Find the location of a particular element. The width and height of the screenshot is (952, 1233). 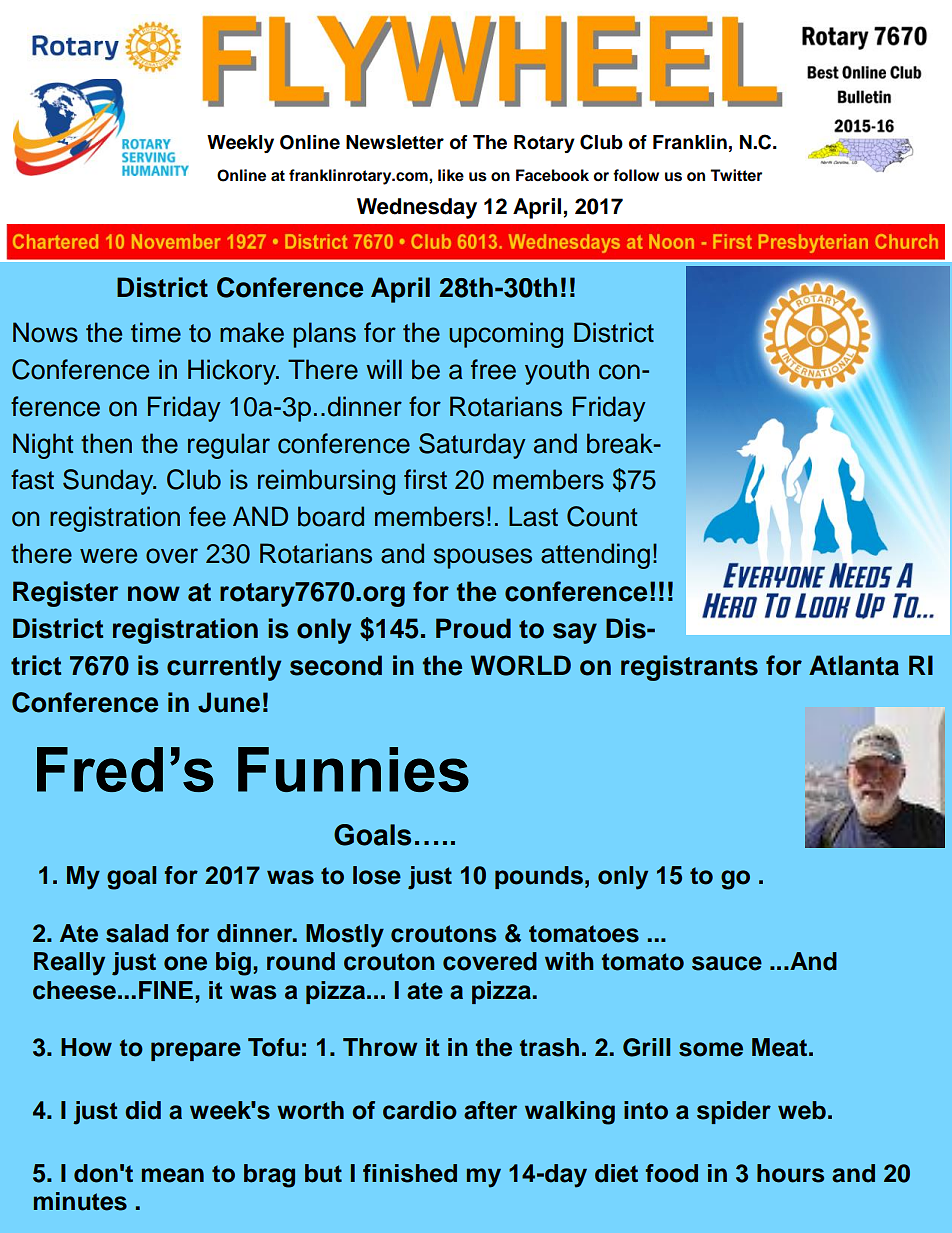

hours is located at coordinates (790, 1173).
